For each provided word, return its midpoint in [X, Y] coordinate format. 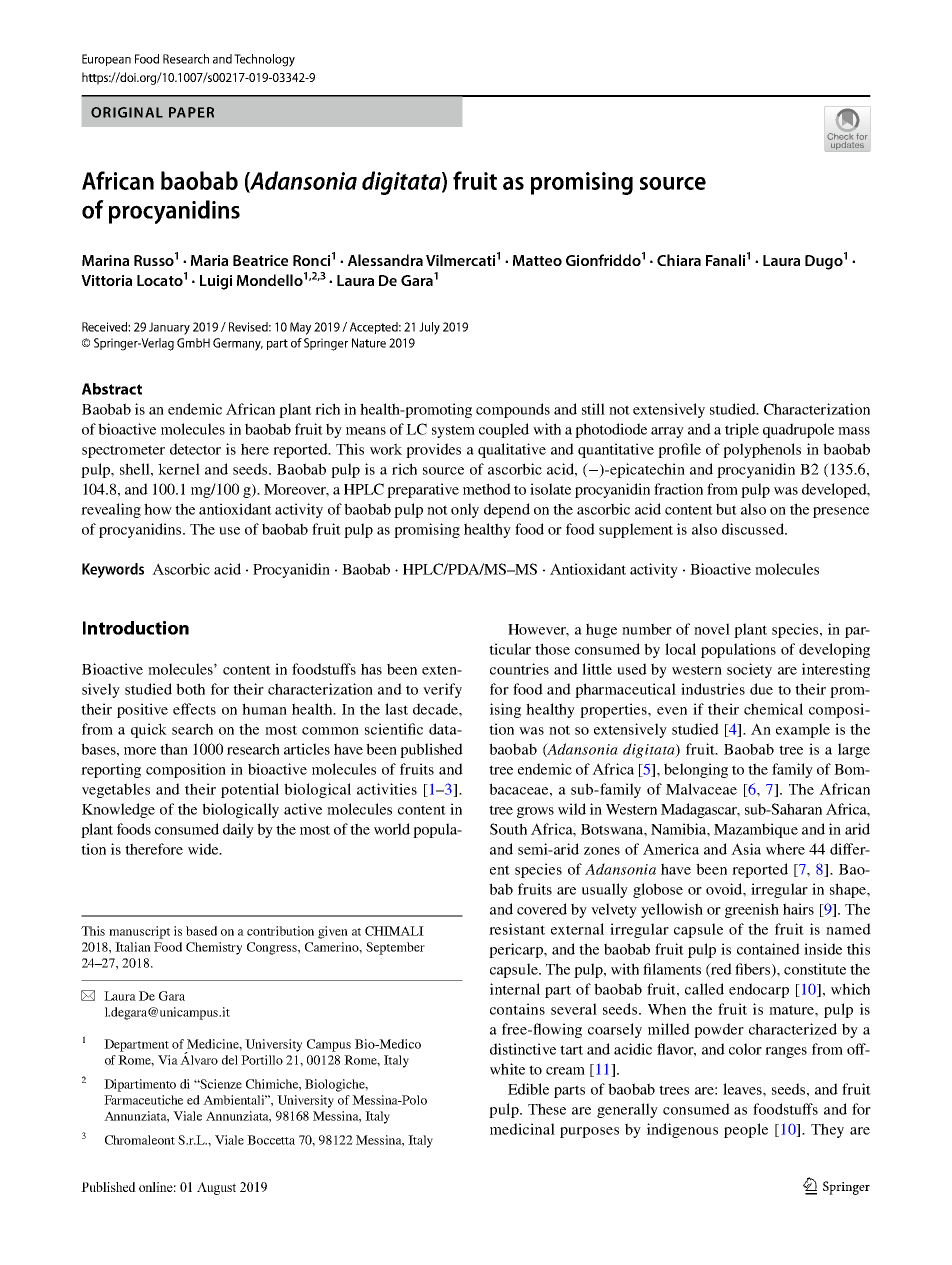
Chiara [679, 260]
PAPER [191, 112]
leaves [743, 1089]
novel [712, 629]
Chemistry [214, 948]
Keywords [113, 570]
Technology [264, 60]
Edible [528, 1089]
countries [519, 669]
